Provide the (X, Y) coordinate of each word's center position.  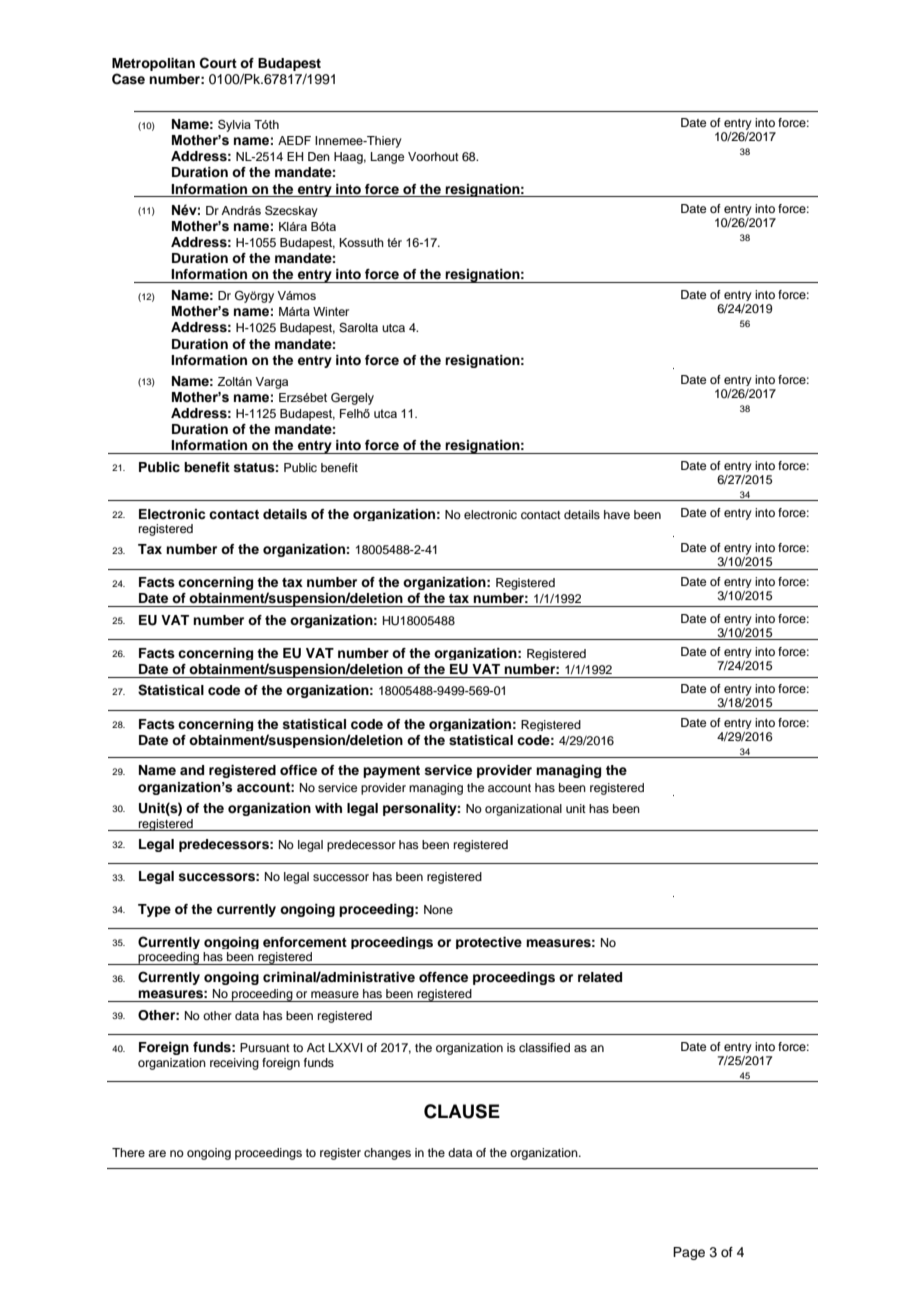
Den (319, 156)
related (600, 977)
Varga (271, 383)
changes (387, 1154)
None (438, 909)
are (157, 1153)
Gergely (352, 399)
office (298, 770)
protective (489, 943)
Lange (387, 158)
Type (154, 910)
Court (218, 63)
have (617, 514)
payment (391, 772)
